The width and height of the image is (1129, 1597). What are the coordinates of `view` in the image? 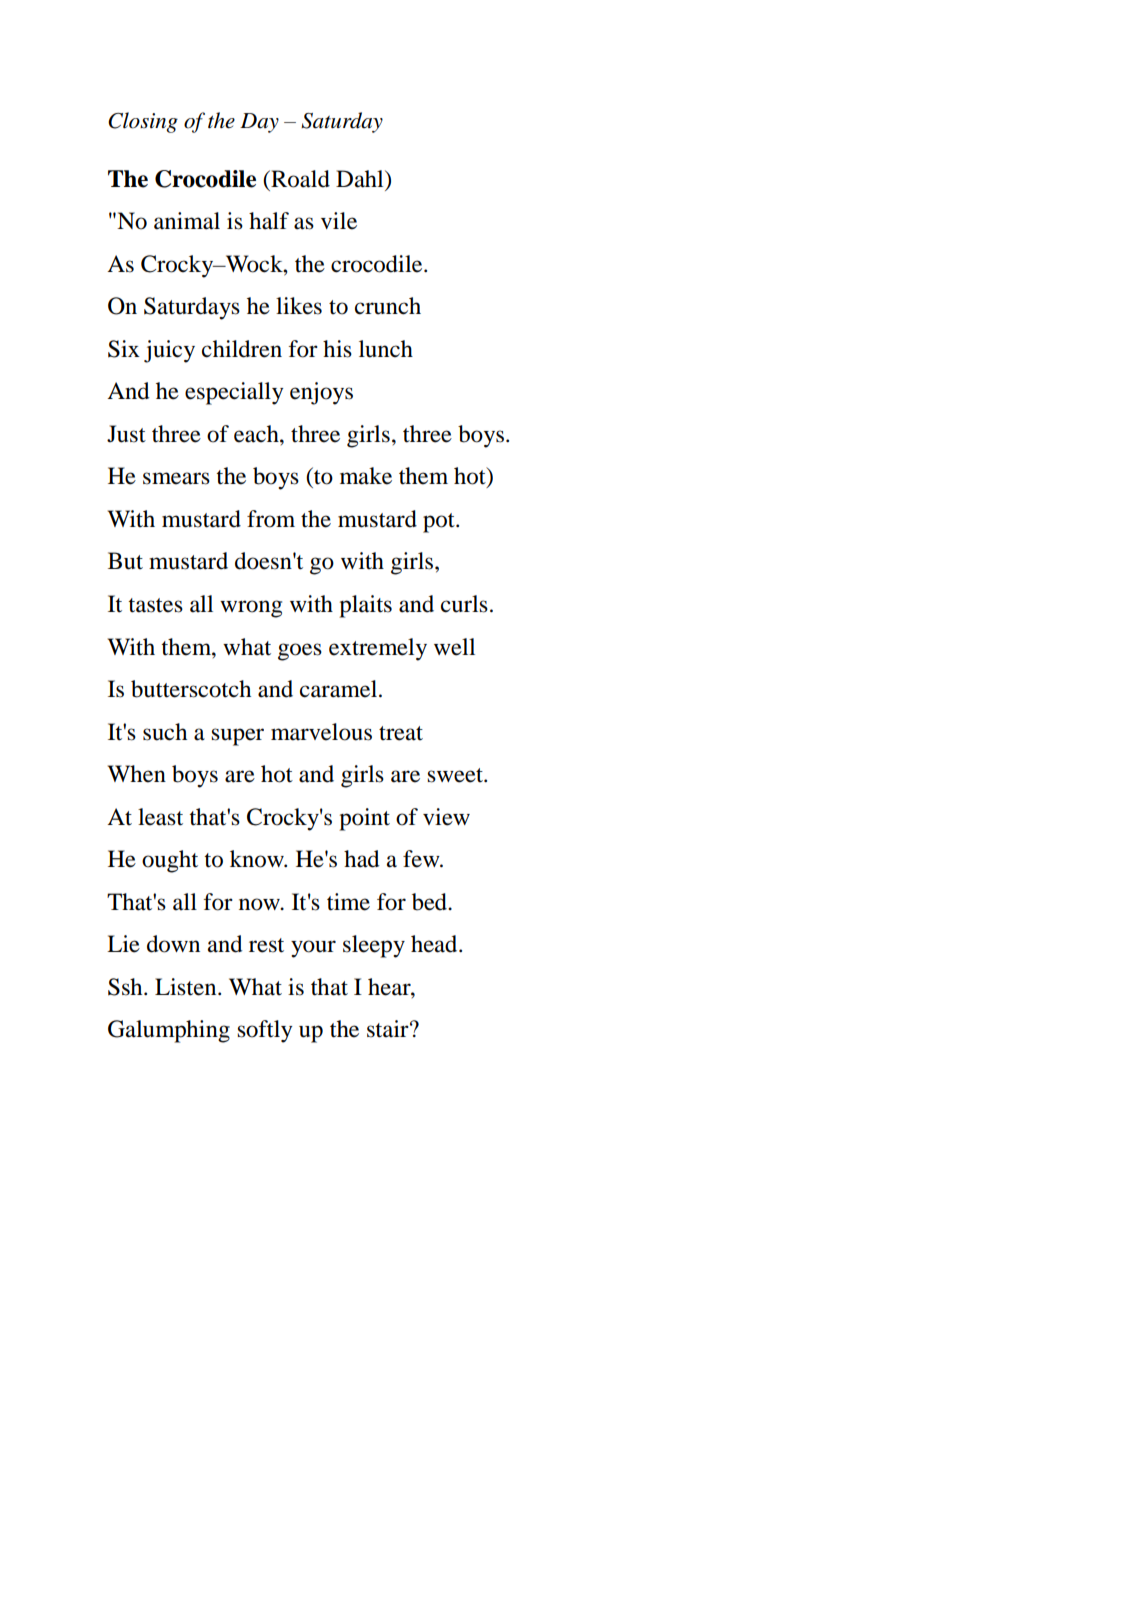 It's located at (446, 817).
